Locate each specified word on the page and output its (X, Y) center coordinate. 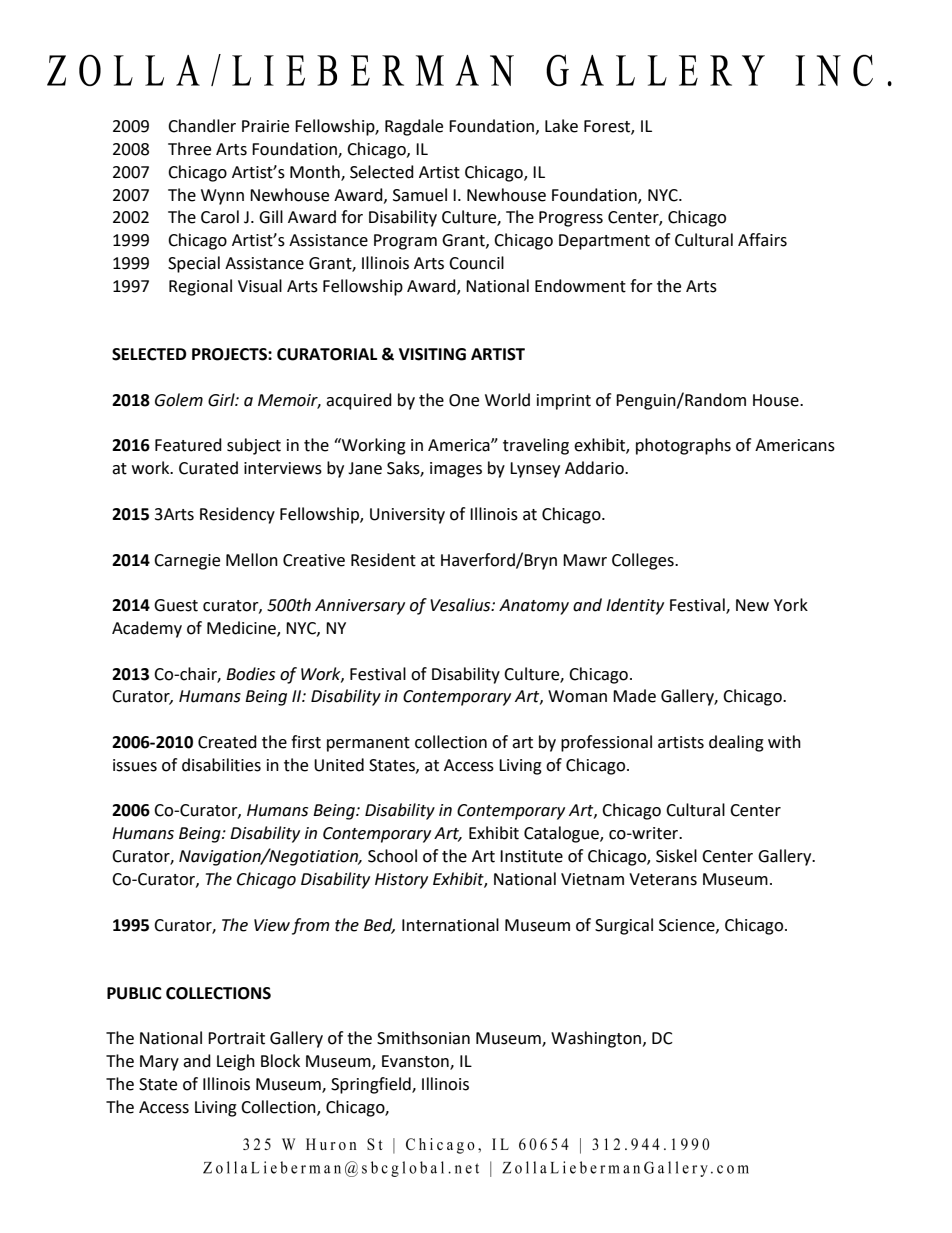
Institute (531, 856)
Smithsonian (423, 1038)
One (464, 400)
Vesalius (461, 605)
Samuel (420, 195)
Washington (597, 1039)
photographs (683, 446)
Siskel (676, 856)
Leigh (236, 1062)
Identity (635, 606)
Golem (179, 400)
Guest (176, 605)
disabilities (221, 765)
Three (189, 149)
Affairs (762, 240)
